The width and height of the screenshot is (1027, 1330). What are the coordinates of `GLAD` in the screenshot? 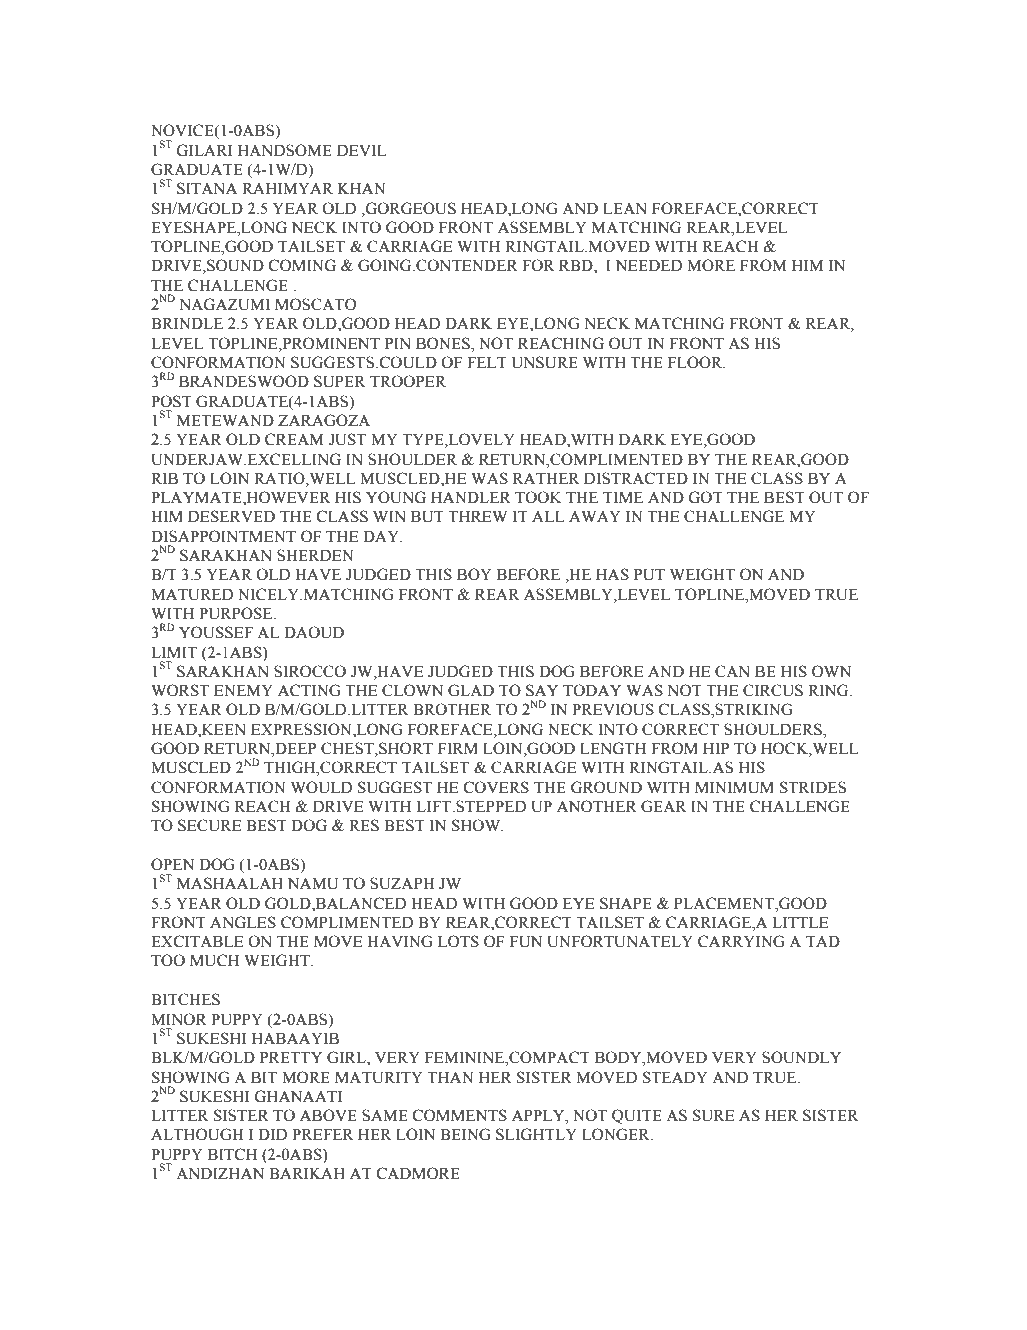 It's located at (471, 690).
